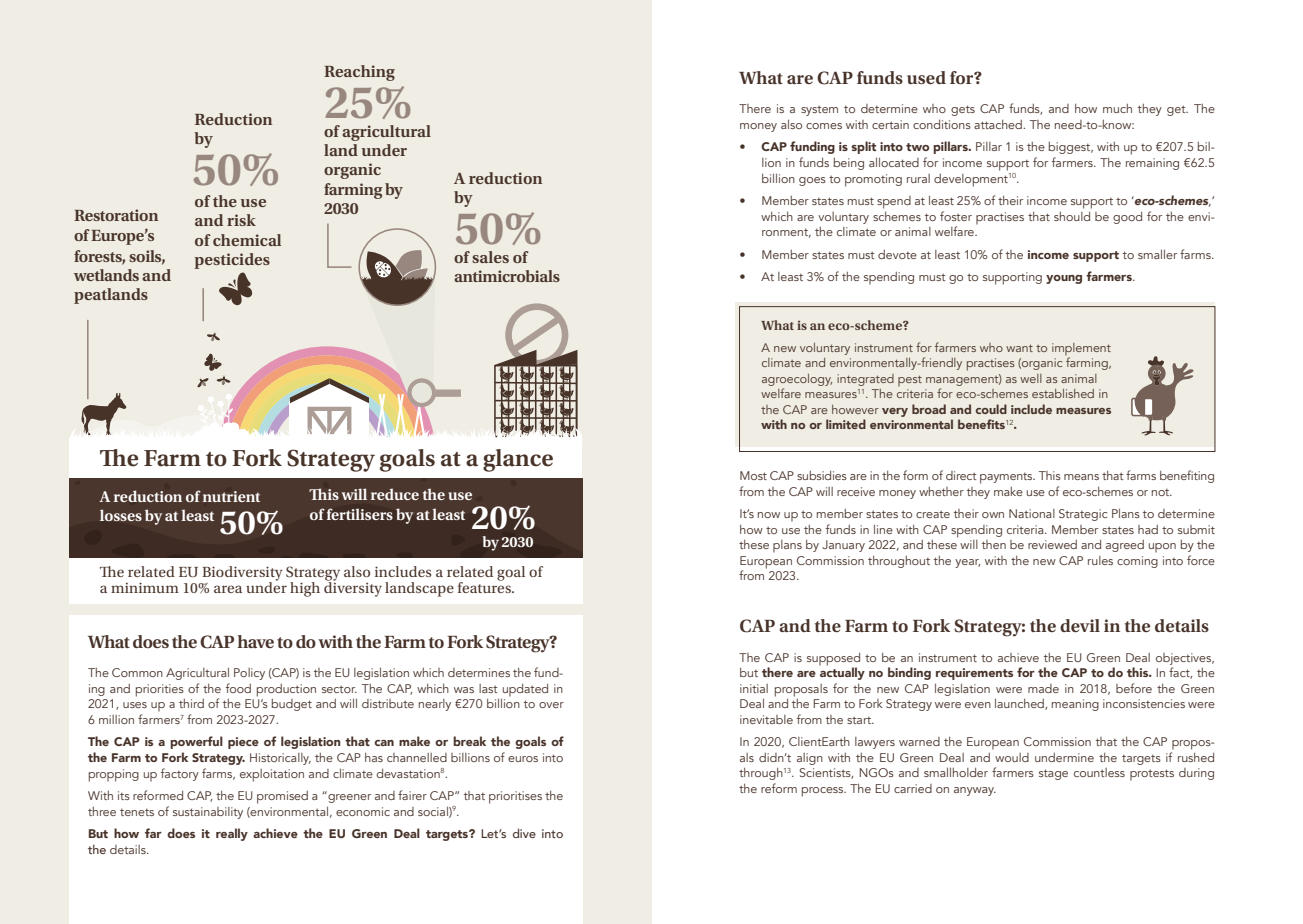 This screenshot has width=1303, height=924. What do you see at coordinates (1117, 108) in the screenshot?
I see `much` at bounding box center [1117, 108].
